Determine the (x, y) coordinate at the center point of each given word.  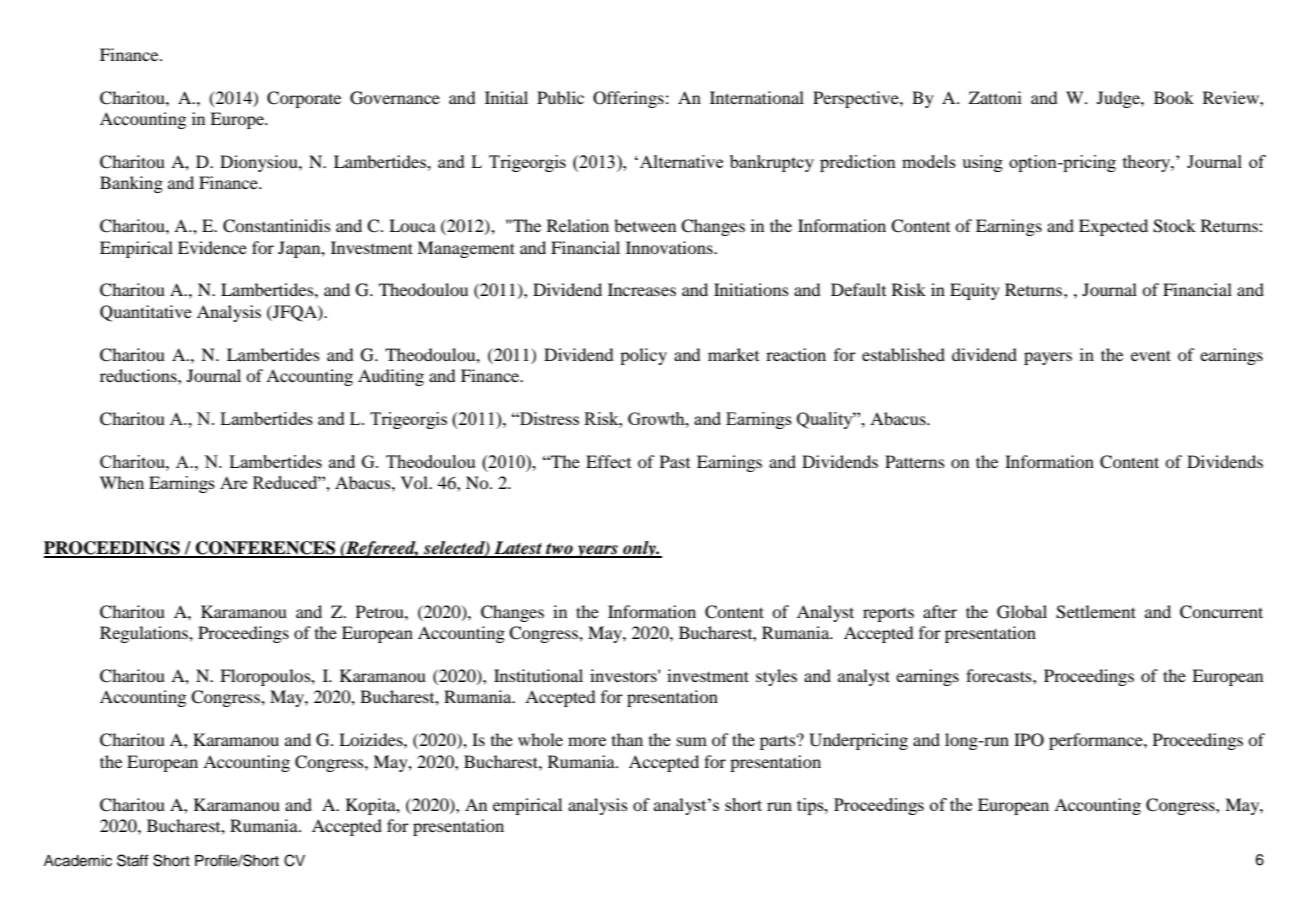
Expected (1113, 227)
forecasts (1000, 675)
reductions (139, 375)
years (597, 551)
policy (643, 356)
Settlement (1096, 612)
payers (1048, 358)
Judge (1119, 99)
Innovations (670, 247)
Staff (132, 860)
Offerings (628, 99)
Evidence (212, 247)
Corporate (304, 99)
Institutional (538, 675)
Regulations (145, 634)
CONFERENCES (265, 549)
